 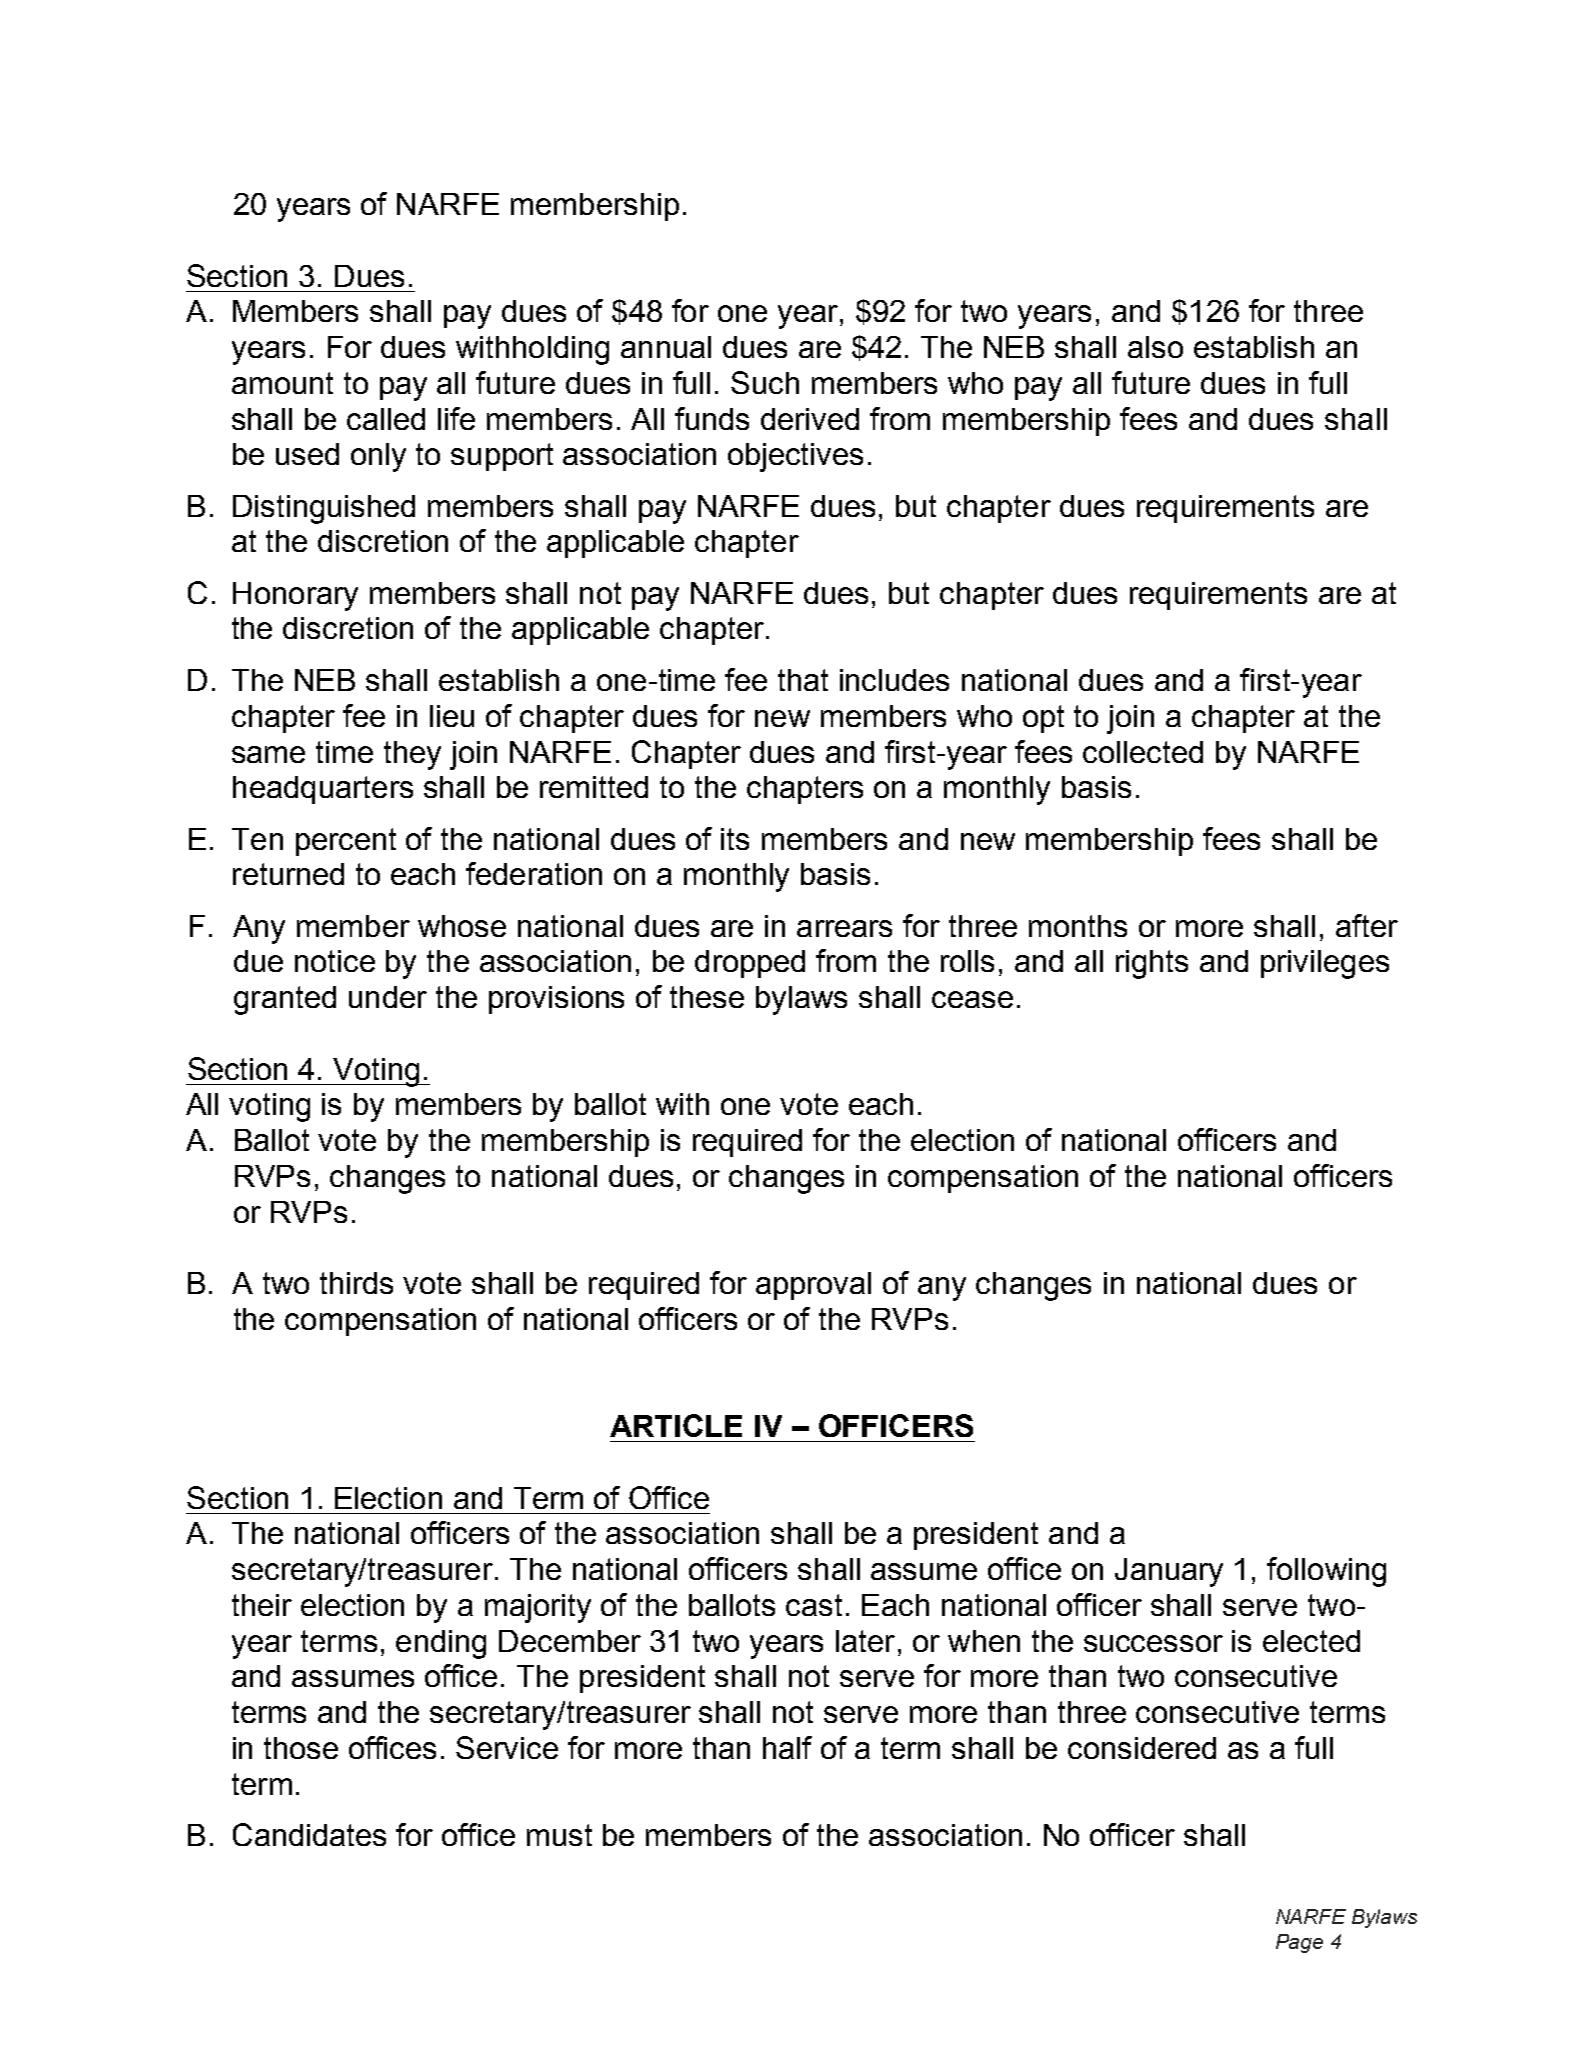 What do you see at coordinates (810, 419) in the page?
I see `derived` at bounding box center [810, 419].
